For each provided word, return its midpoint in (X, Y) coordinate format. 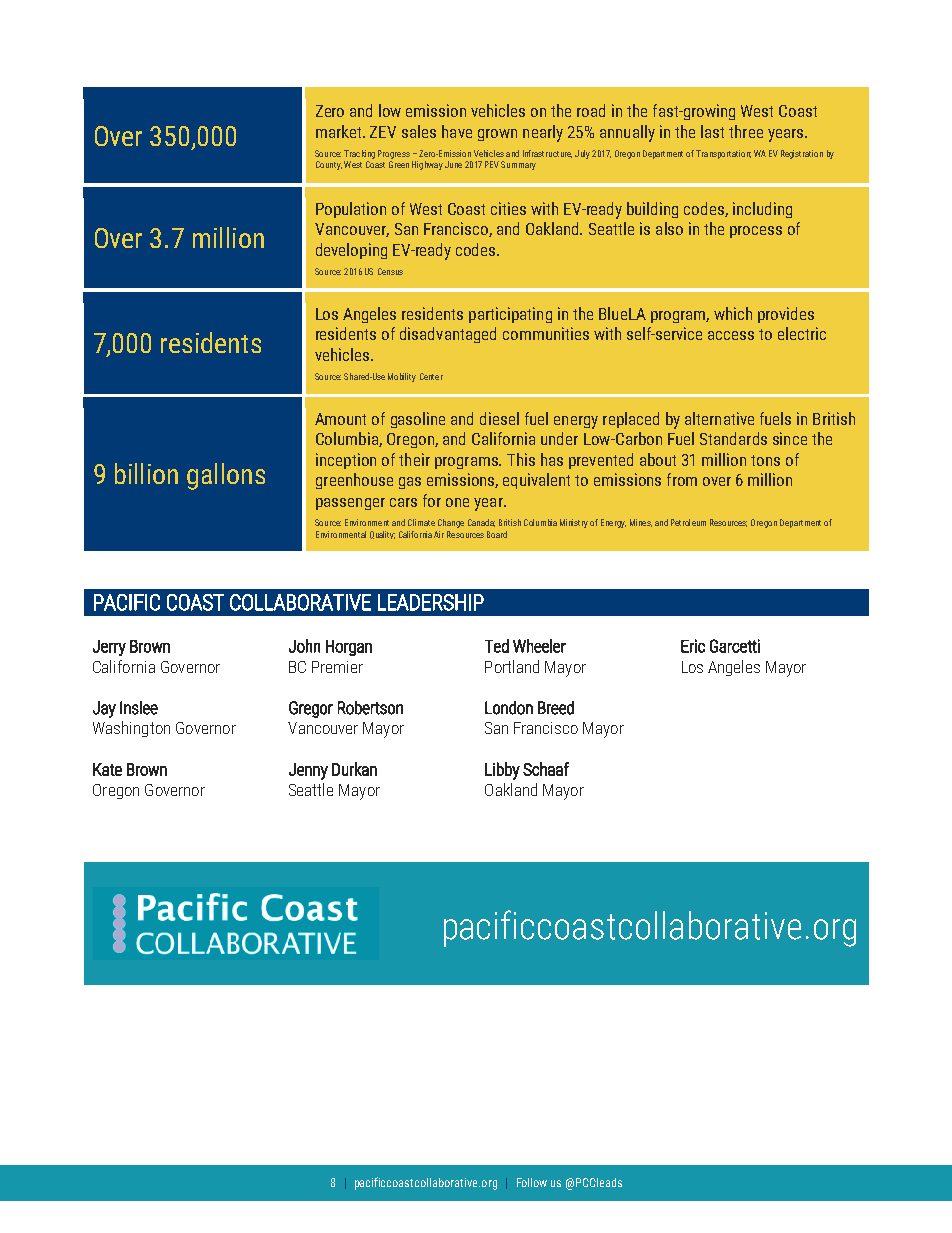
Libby (502, 771)
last (712, 131)
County (329, 165)
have (457, 131)
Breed (556, 708)
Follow (532, 1182)
